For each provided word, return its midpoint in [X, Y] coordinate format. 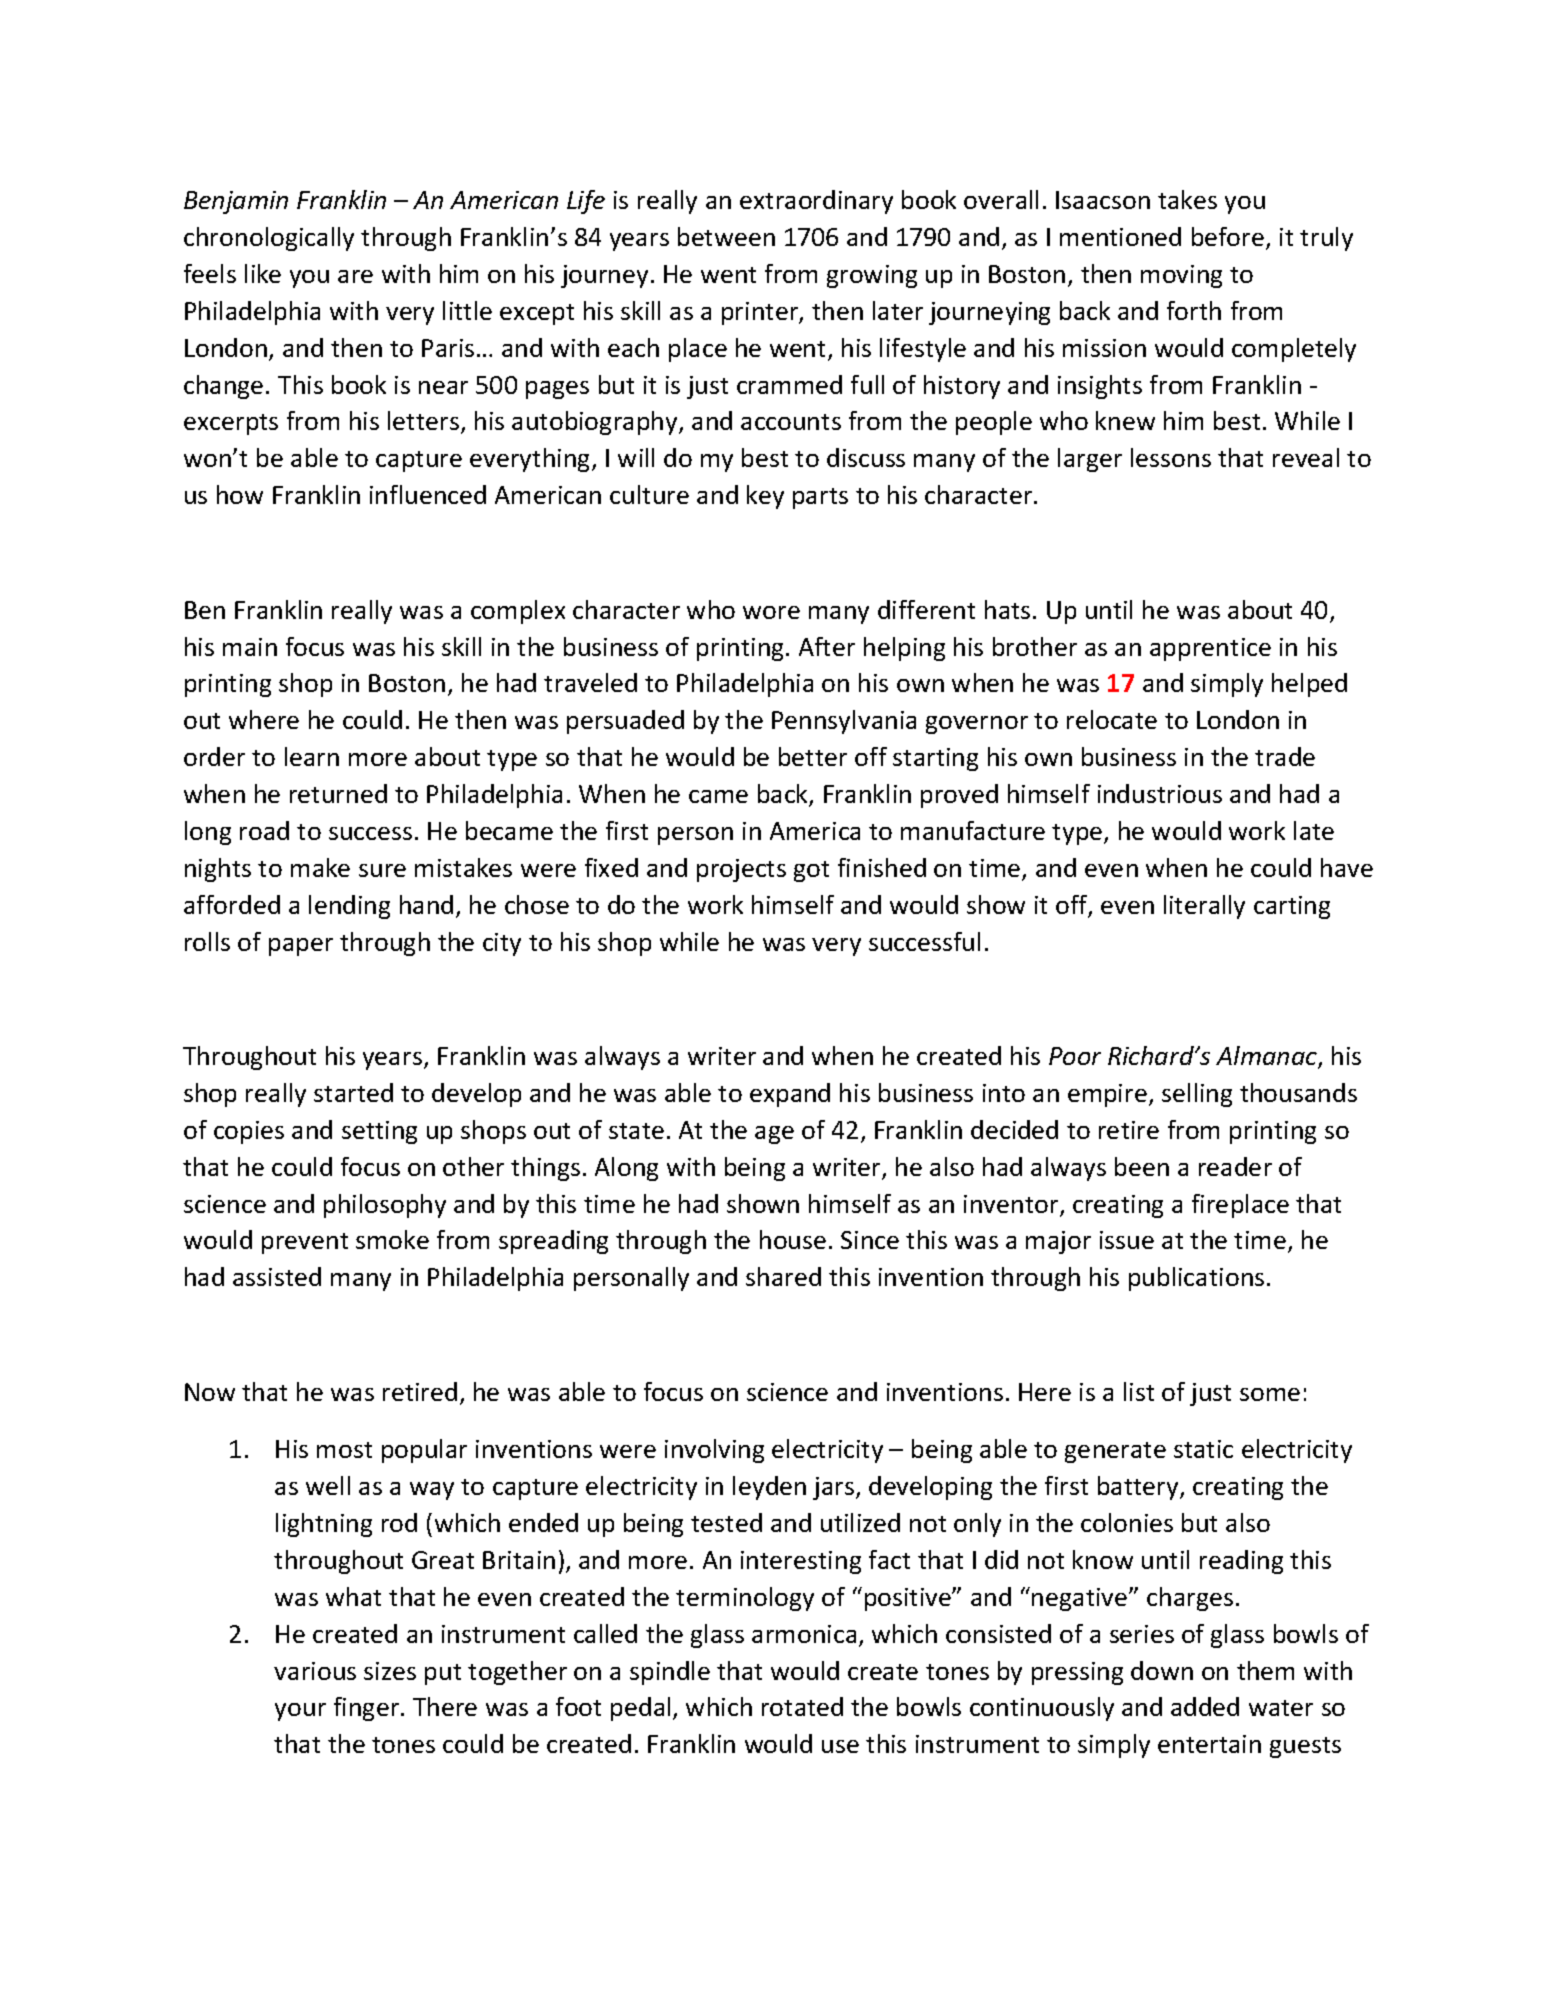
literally [1204, 907]
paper [301, 947]
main [250, 647]
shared [783, 1276]
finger [368, 1709]
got [811, 871]
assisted [277, 1276]
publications [1196, 1279]
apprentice [1210, 649]
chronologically [269, 239]
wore [771, 612]
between [726, 236]
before [1228, 236]
